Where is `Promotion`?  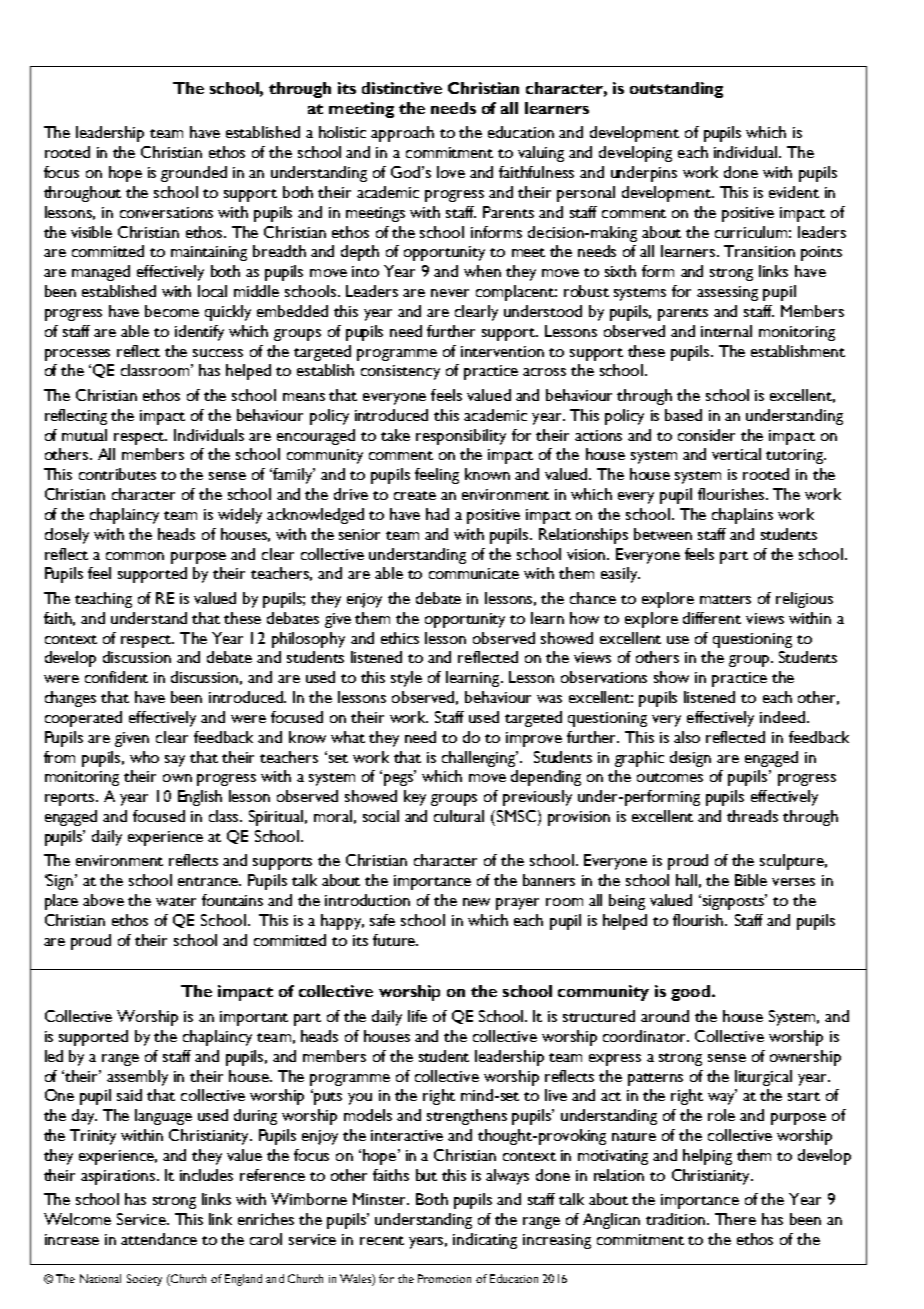 Promotion is located at coordinates (444, 1278).
